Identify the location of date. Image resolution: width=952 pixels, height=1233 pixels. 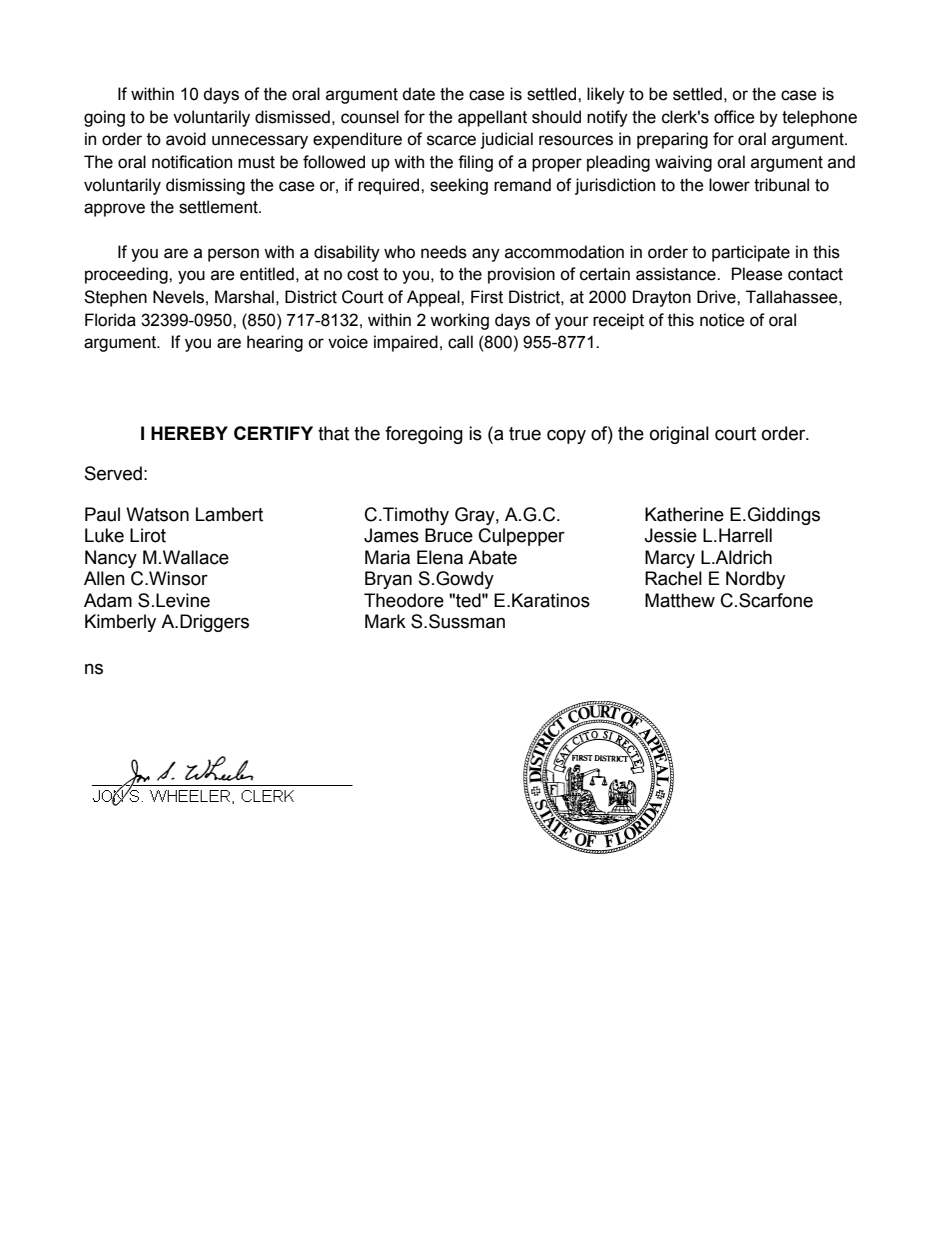
(418, 94).
